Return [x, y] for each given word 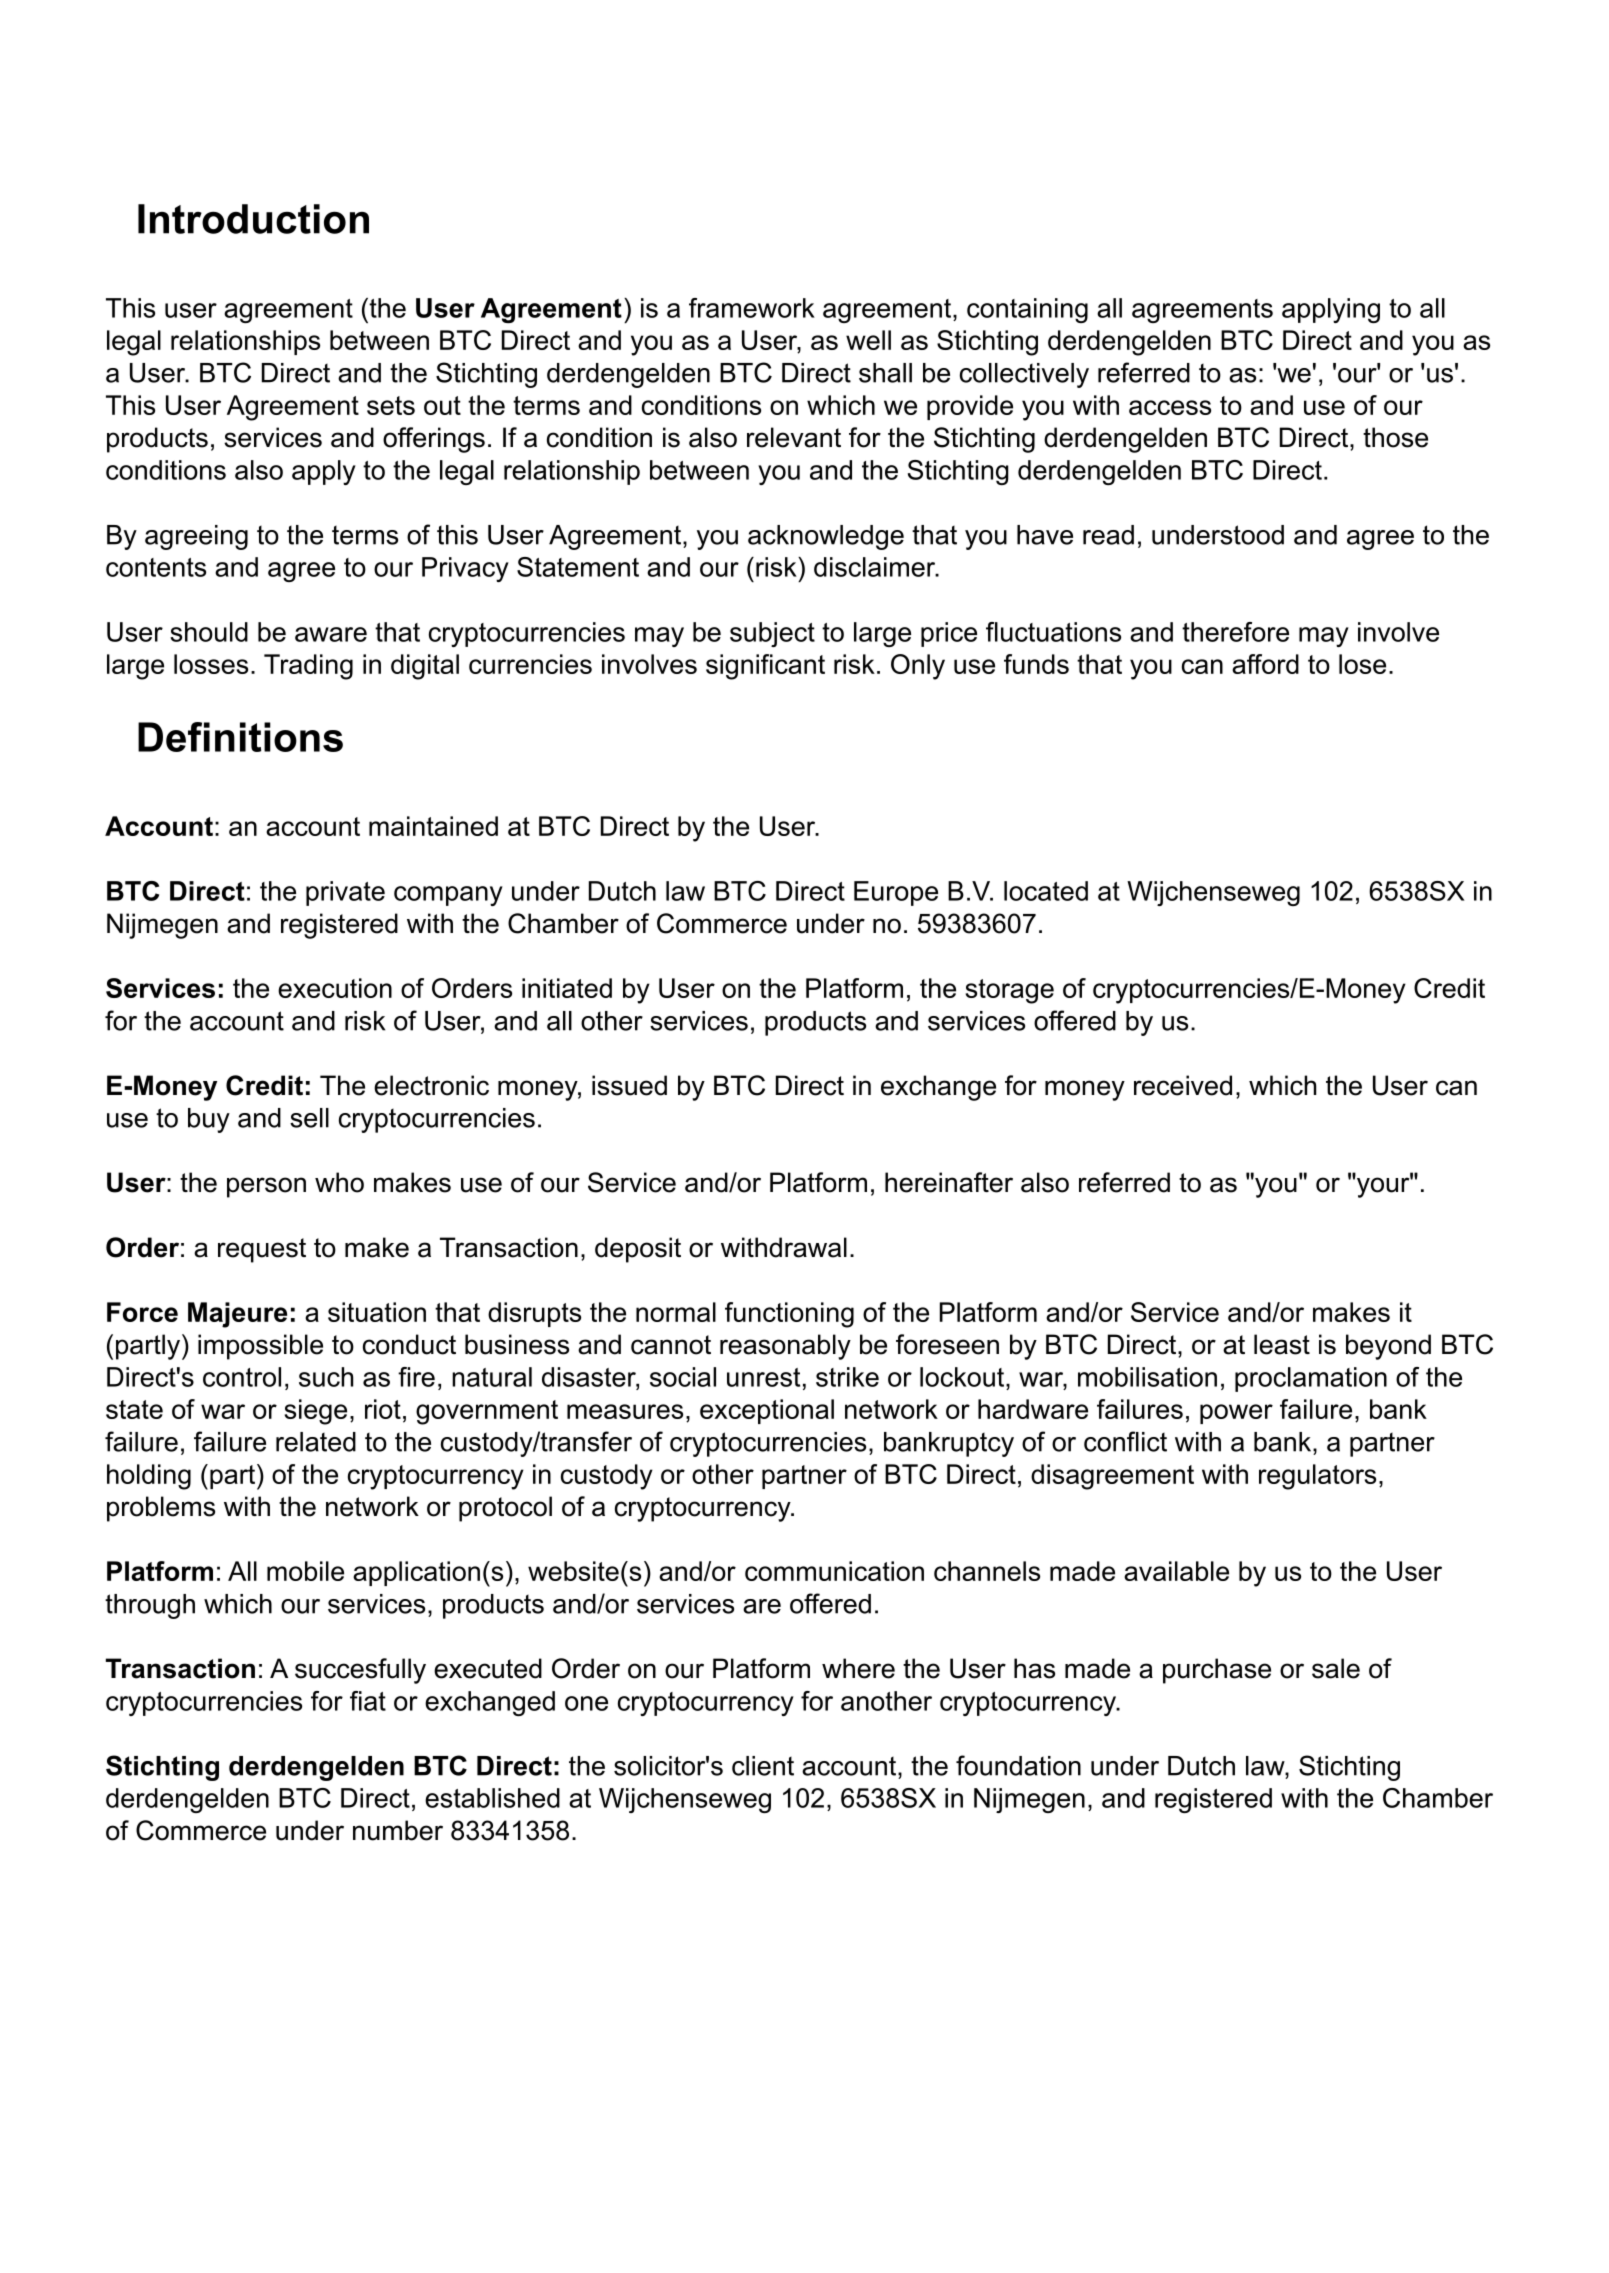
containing [1027, 310]
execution [335, 988]
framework [752, 308]
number [398, 1830]
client [763, 1766]
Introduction [253, 219]
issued [629, 1085]
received [1183, 1085]
